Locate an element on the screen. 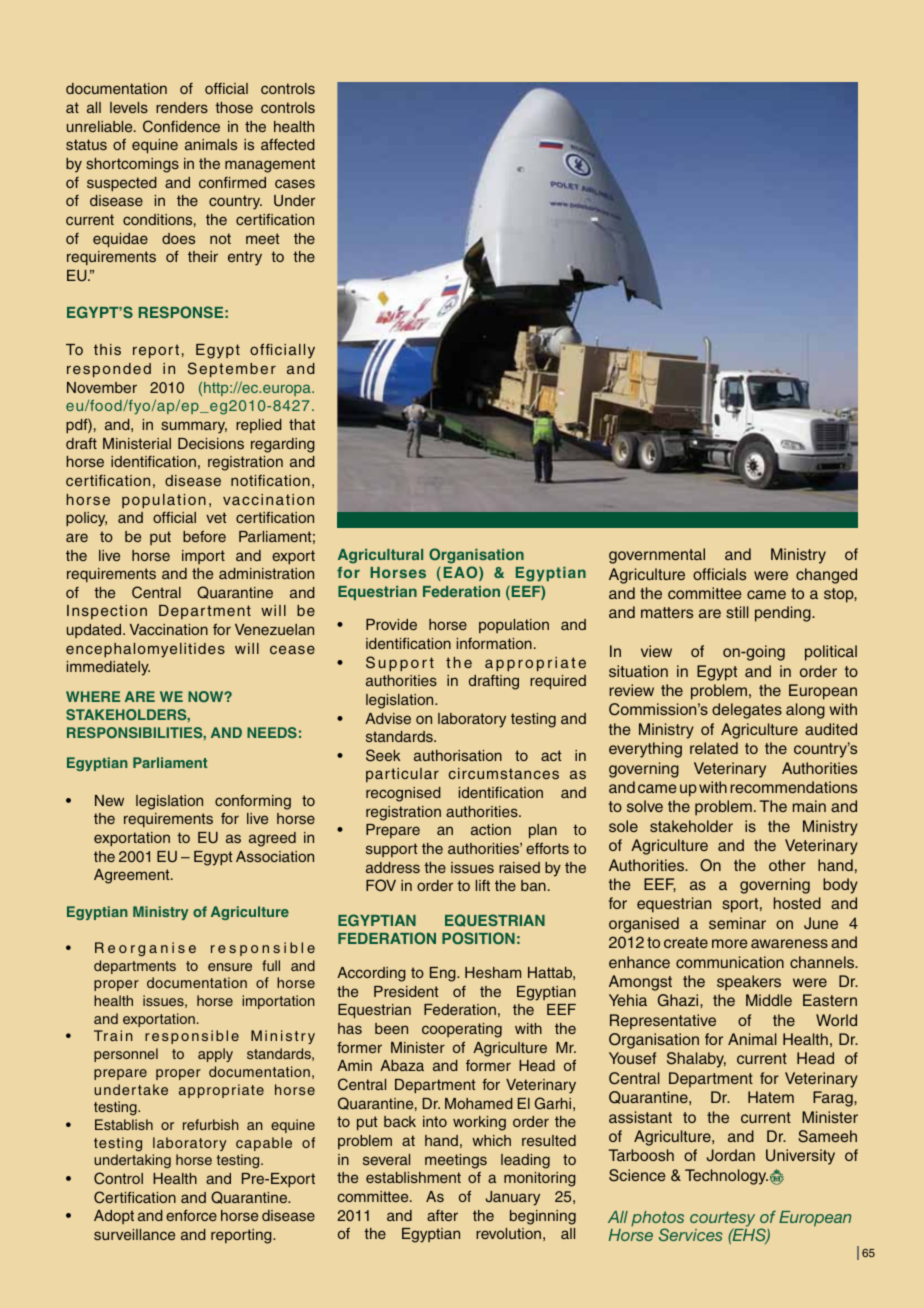 The width and height of the screenshot is (924, 1308). before is located at coordinates (204, 536).
